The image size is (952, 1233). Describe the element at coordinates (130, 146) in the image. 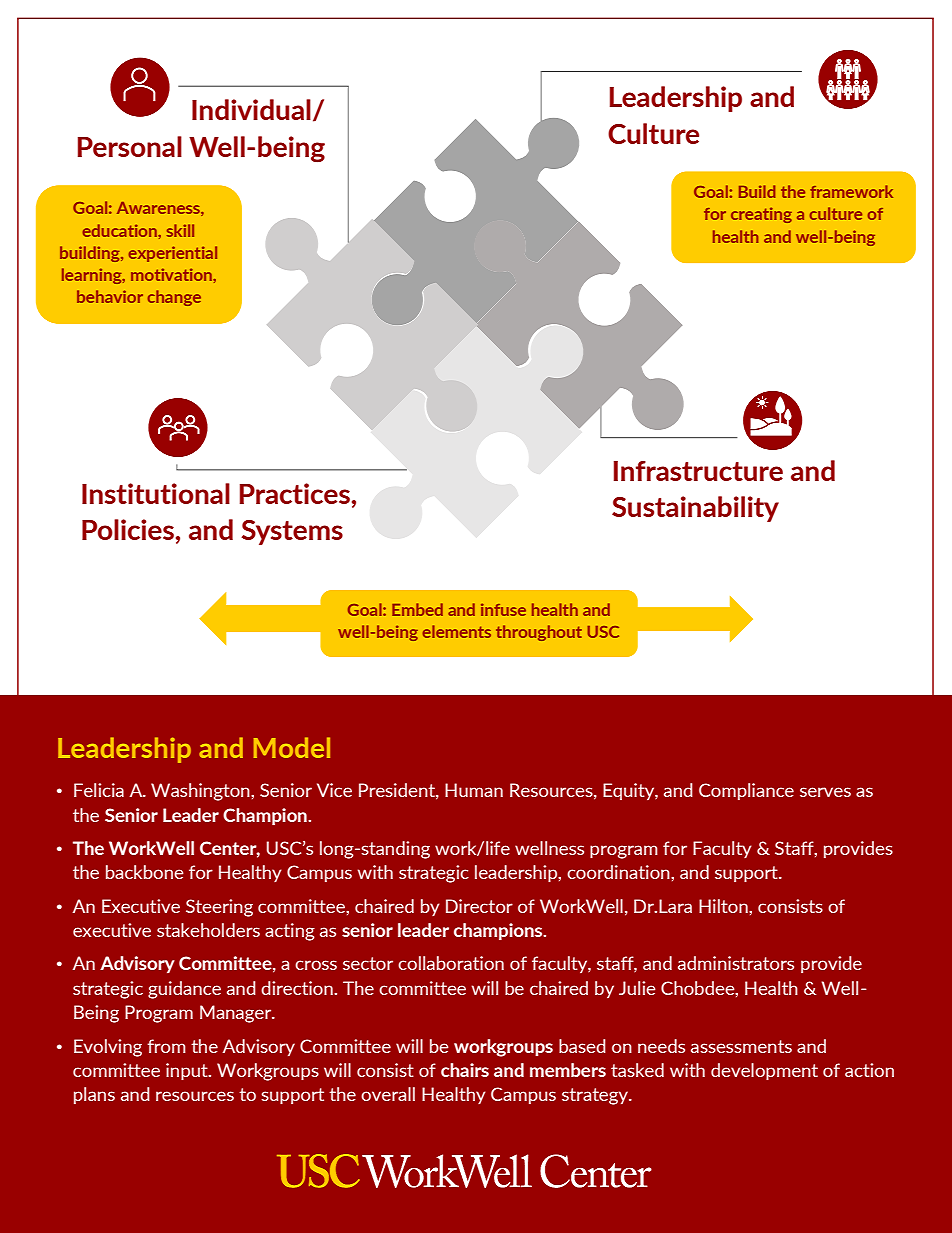

I see `Personal` at that location.
